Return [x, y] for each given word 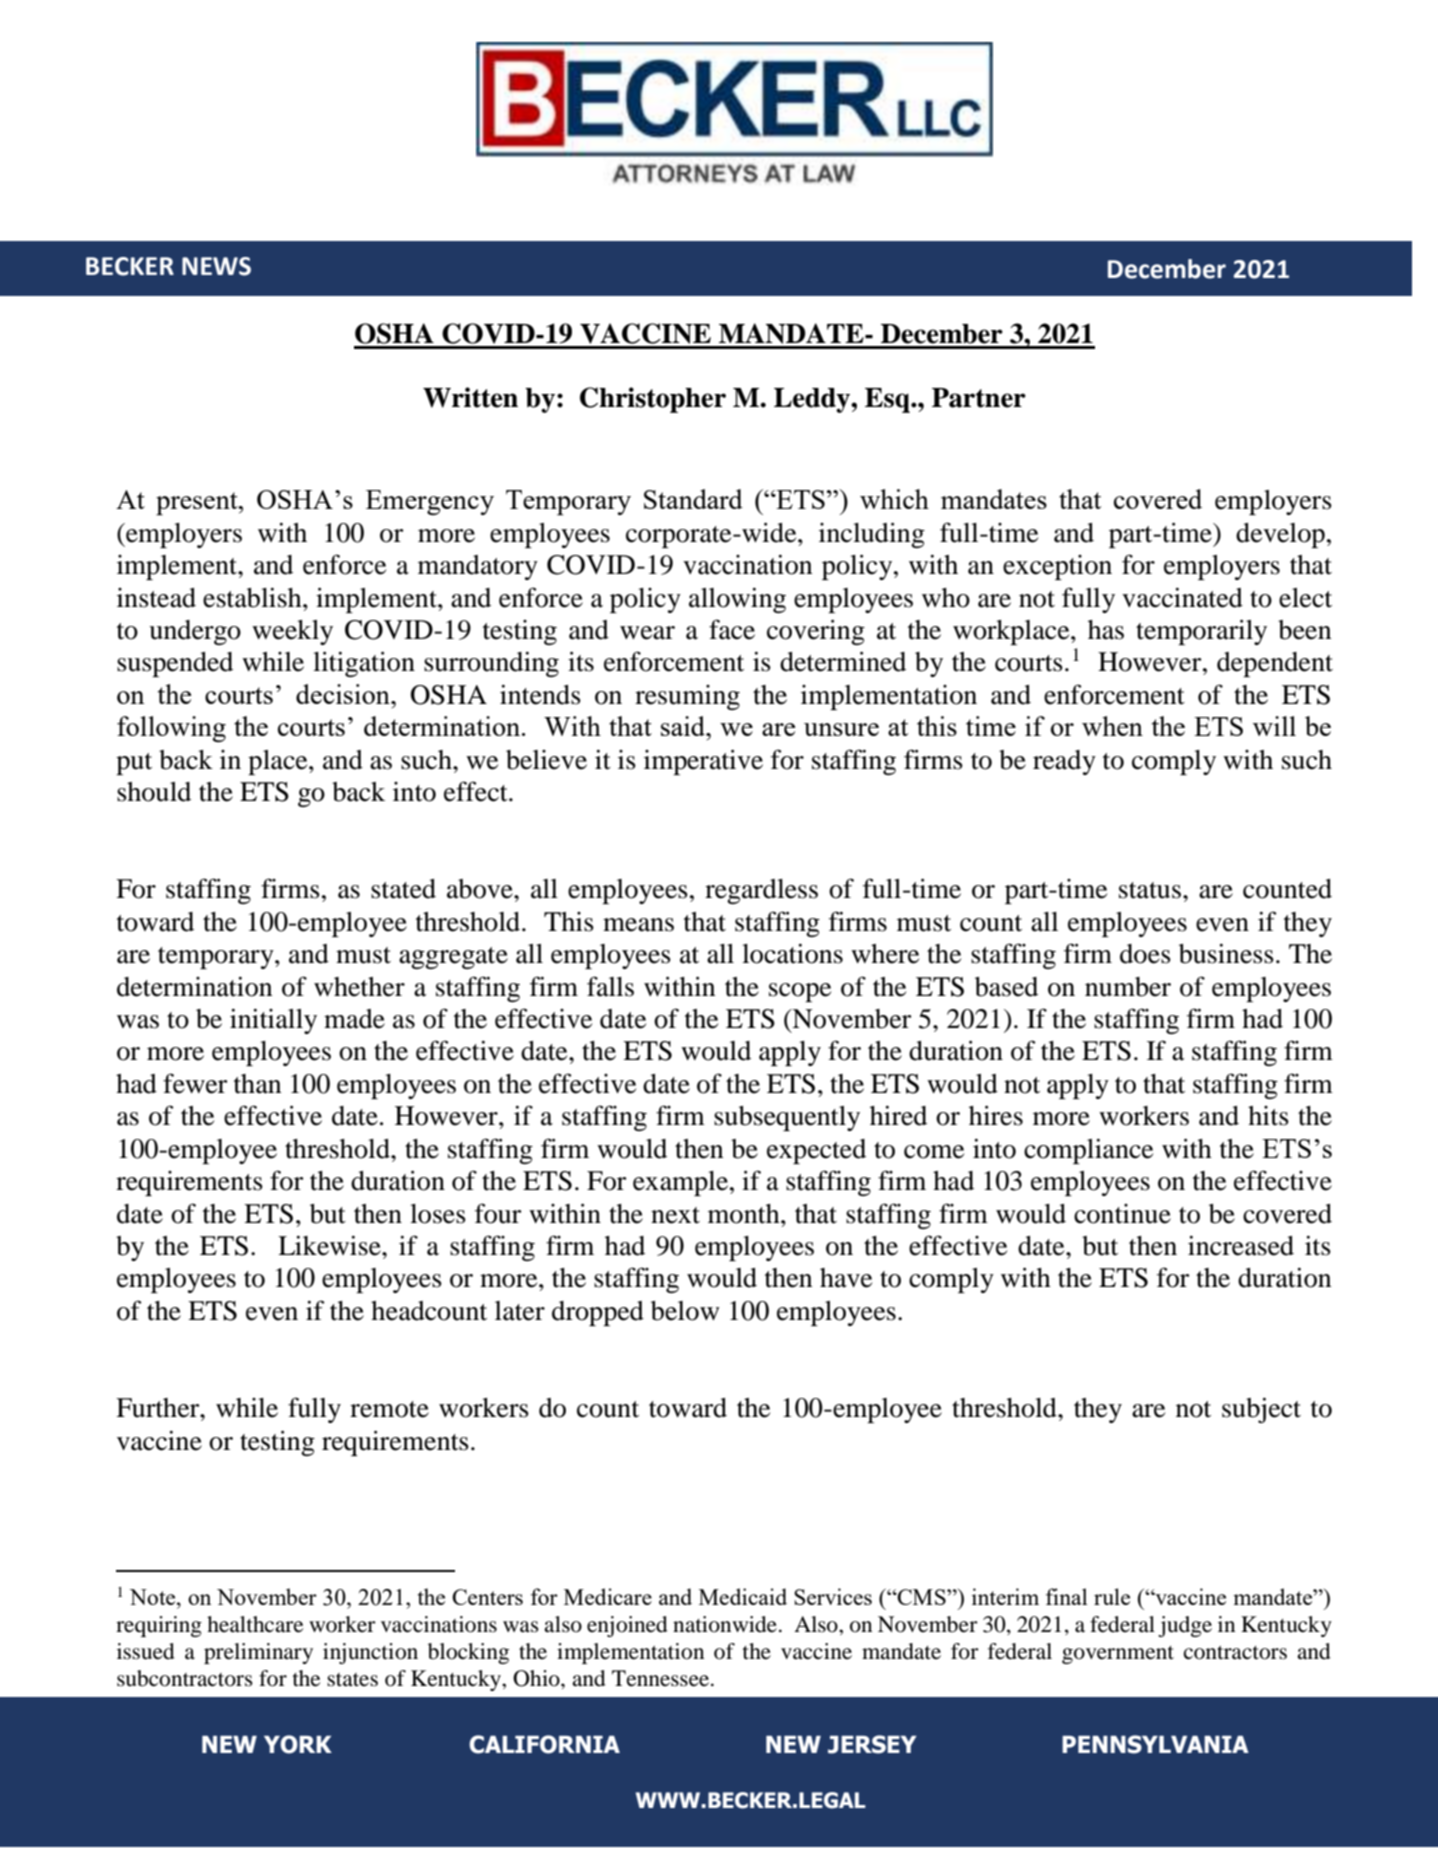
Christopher [653, 400]
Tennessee [662, 1678]
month [745, 1214]
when [1112, 726]
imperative [703, 762]
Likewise [330, 1245]
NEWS [216, 266]
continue [1122, 1214]
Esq [888, 400]
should [154, 792]
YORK [298, 1744]
